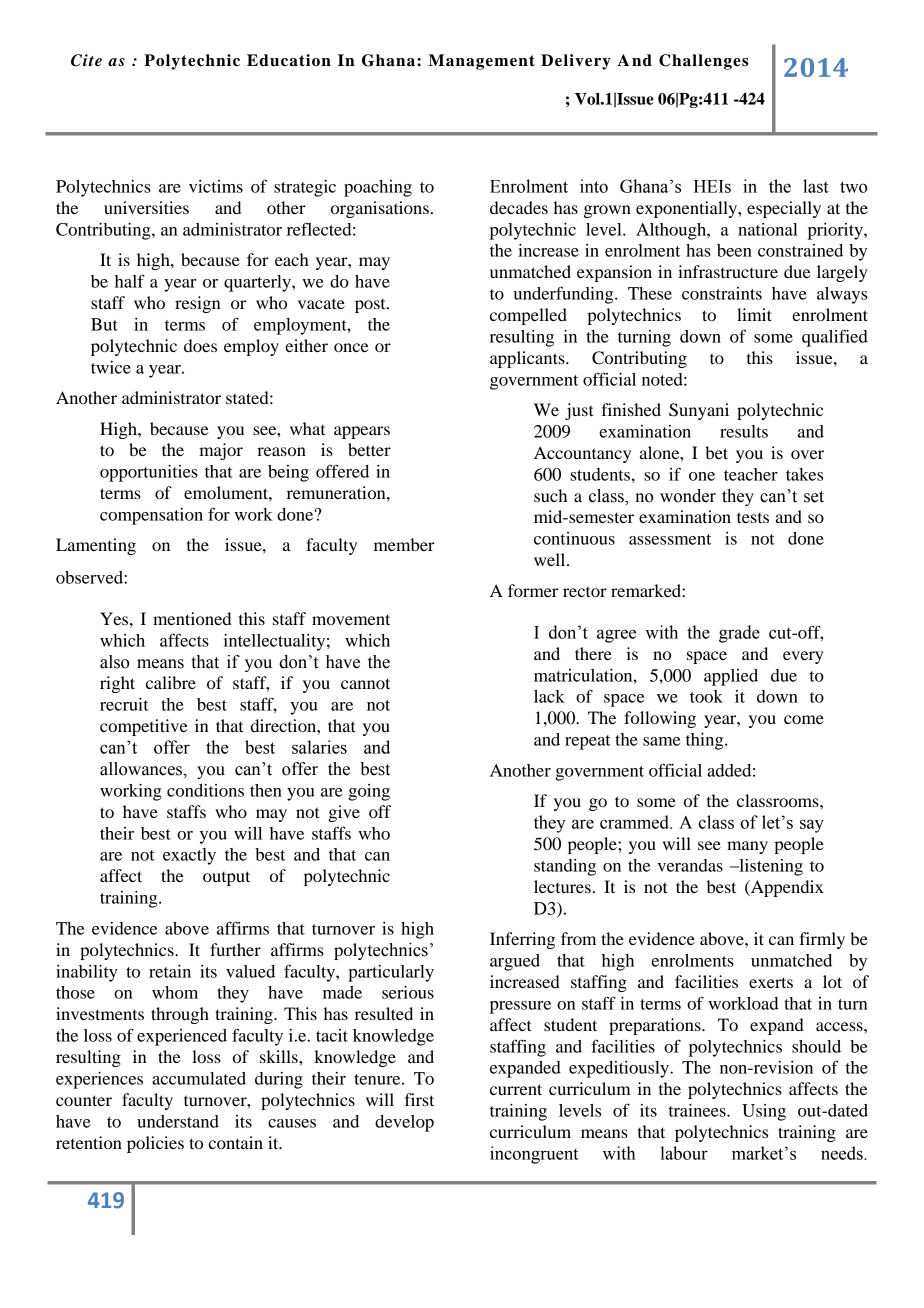  What do you see at coordinates (533, 590) in the document?
I see `former` at bounding box center [533, 590].
